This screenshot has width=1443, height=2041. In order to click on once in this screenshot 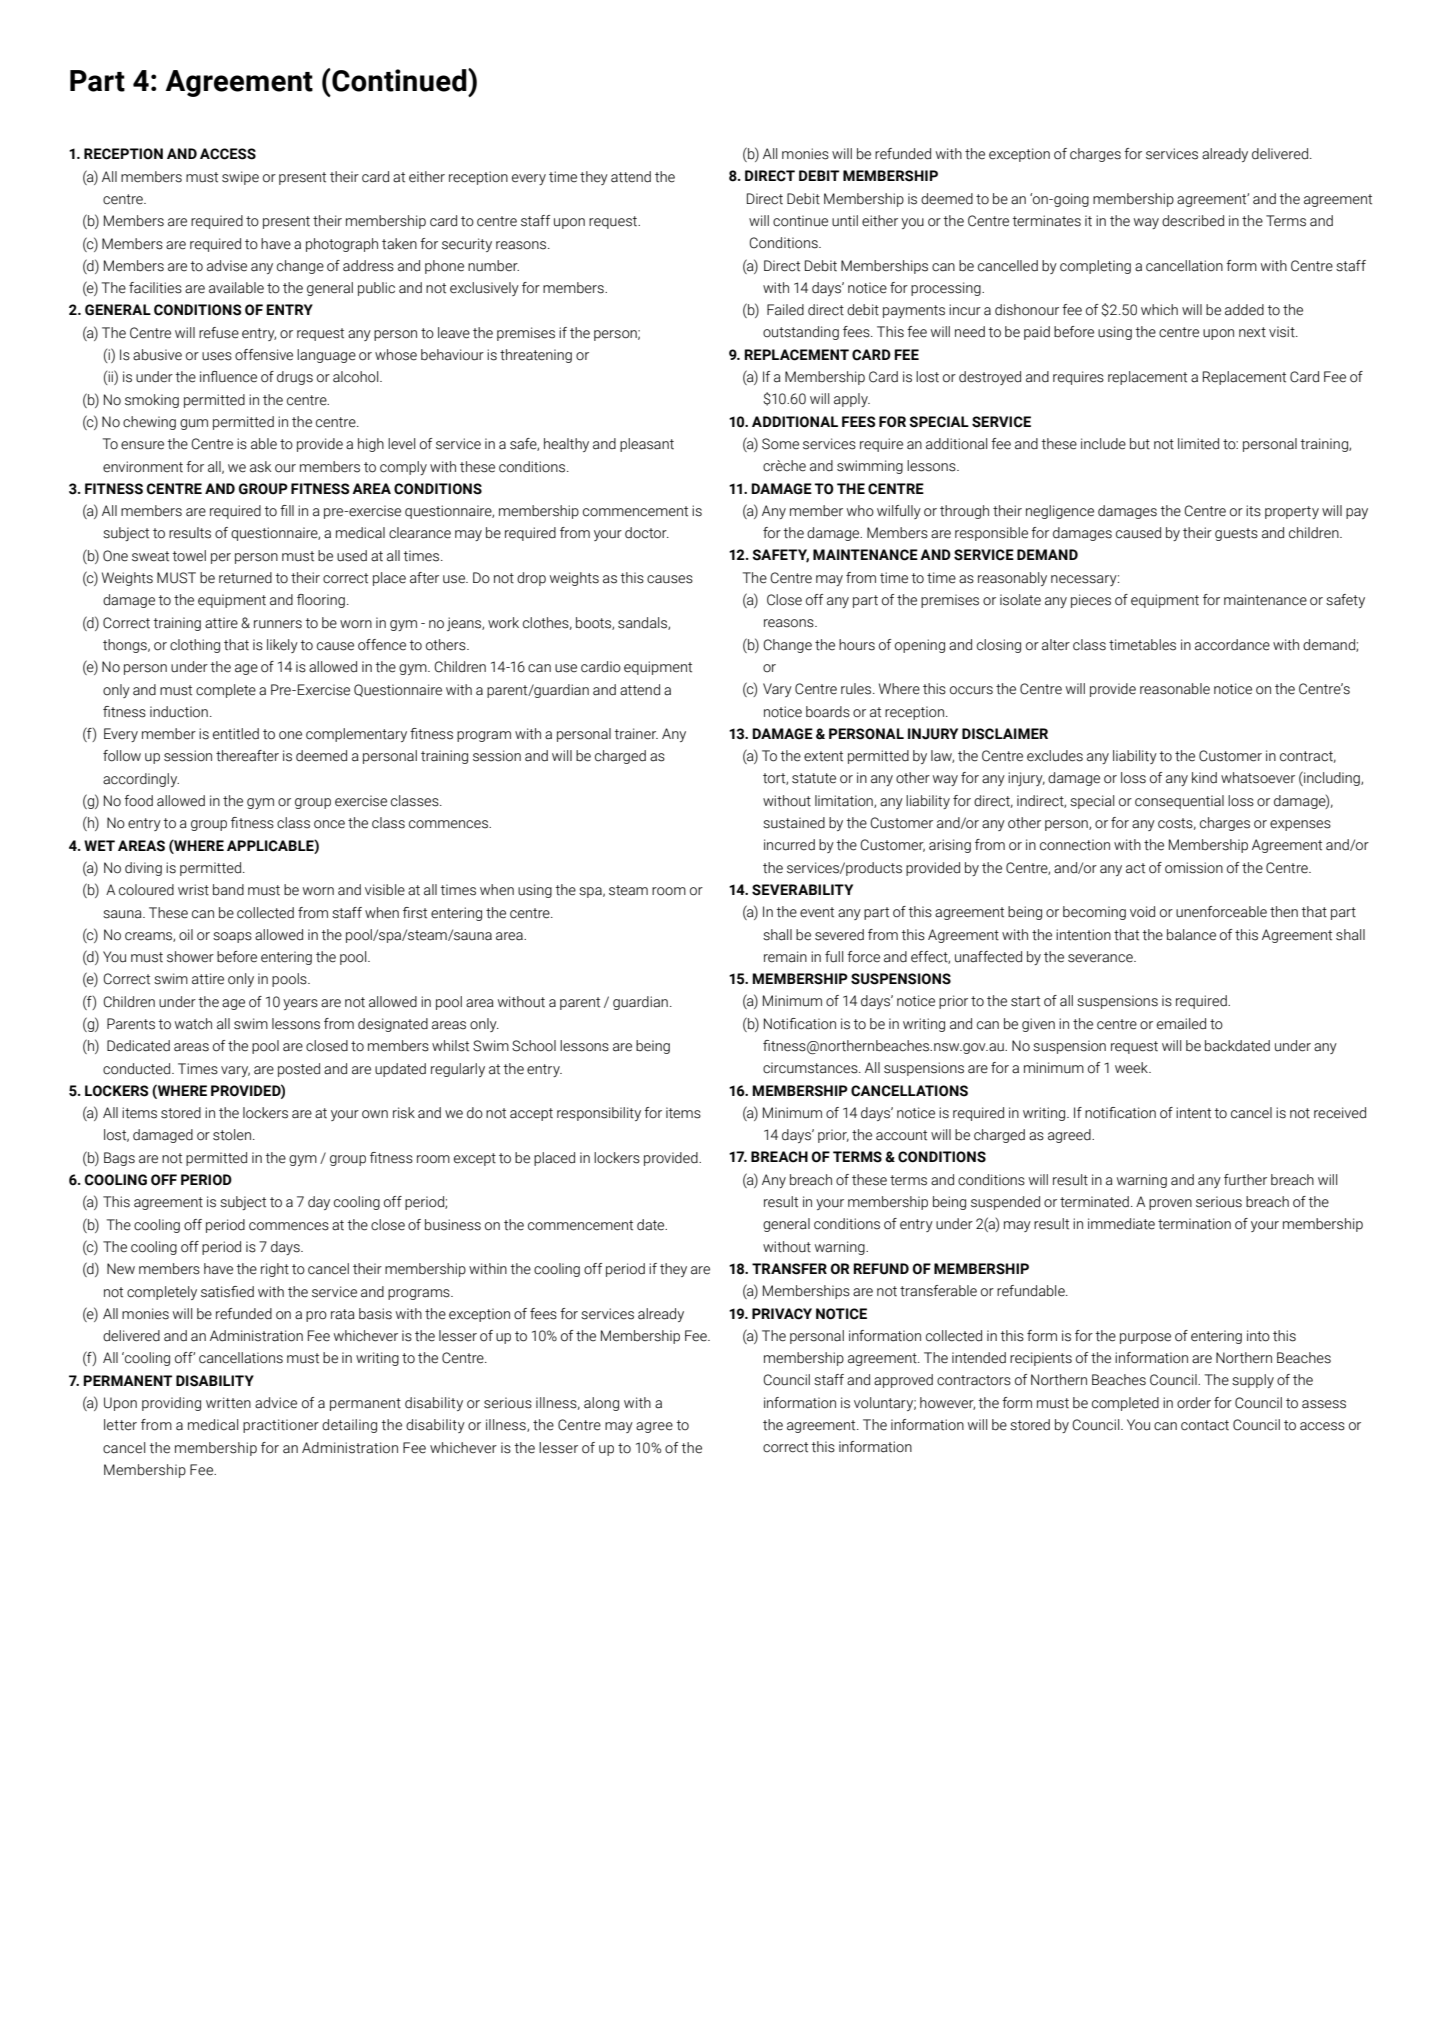, I will do `click(329, 824)`.
